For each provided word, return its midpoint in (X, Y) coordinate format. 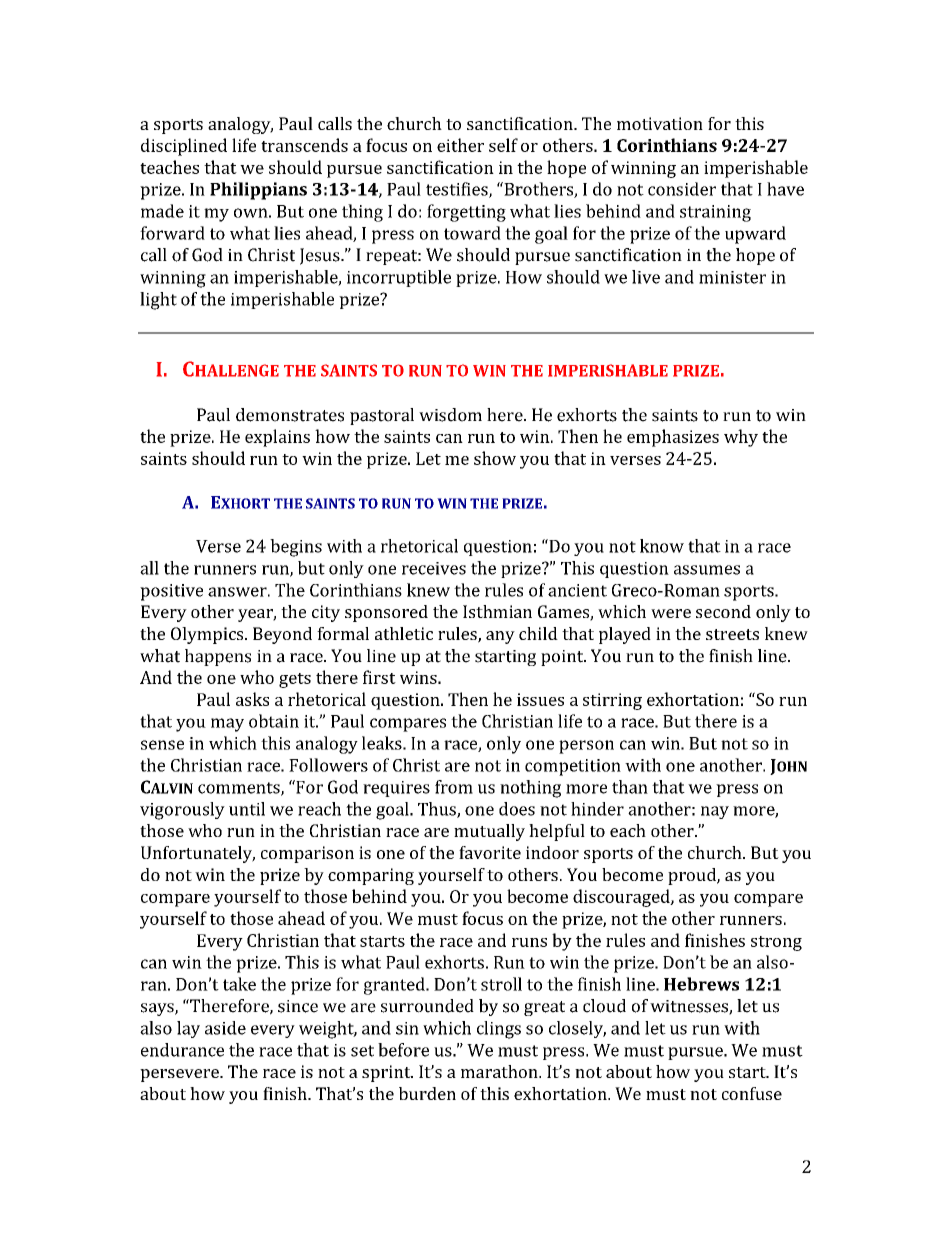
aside (225, 1028)
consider (682, 189)
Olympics (208, 635)
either (460, 145)
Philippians (258, 191)
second (723, 611)
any (500, 637)
